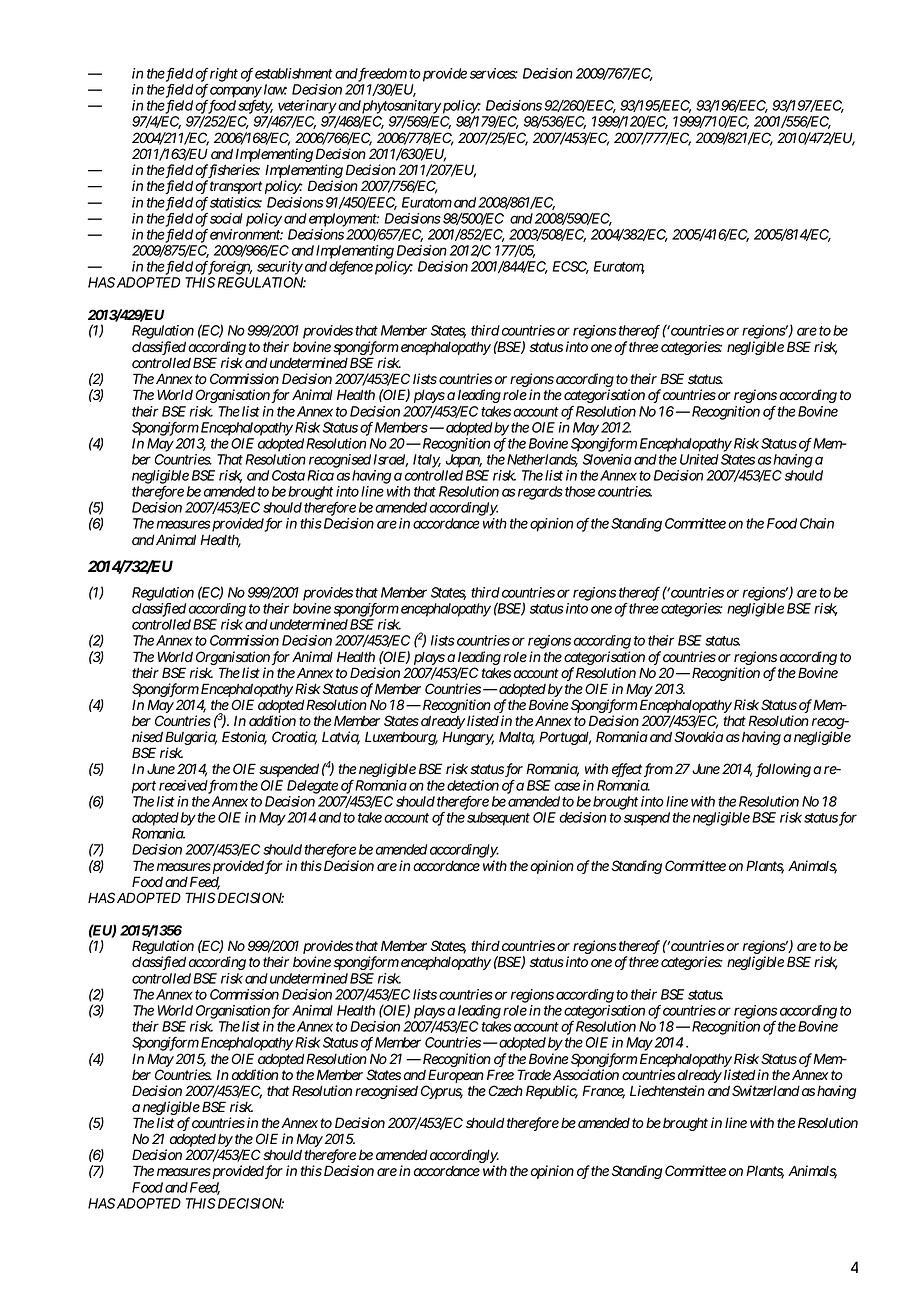 This screenshot has width=924, height=1308. What do you see at coordinates (817, 523) in the screenshot?
I see `Chain` at bounding box center [817, 523].
